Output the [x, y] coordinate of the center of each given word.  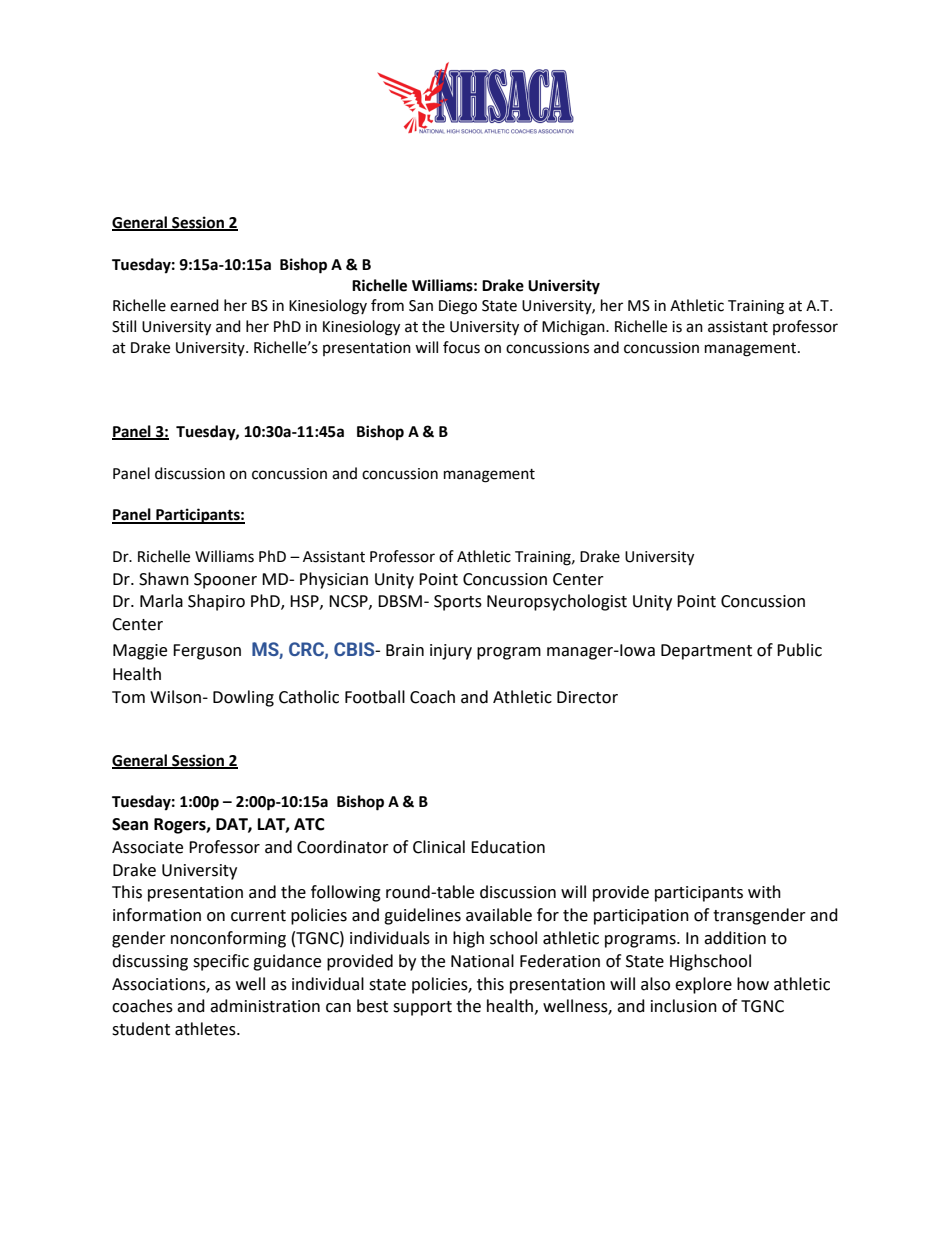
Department [706, 652]
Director [587, 697]
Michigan [574, 328]
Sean [130, 824]
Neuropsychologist [557, 602]
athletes [206, 1029]
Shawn [164, 579]
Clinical [439, 847]
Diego [458, 307]
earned [194, 305]
